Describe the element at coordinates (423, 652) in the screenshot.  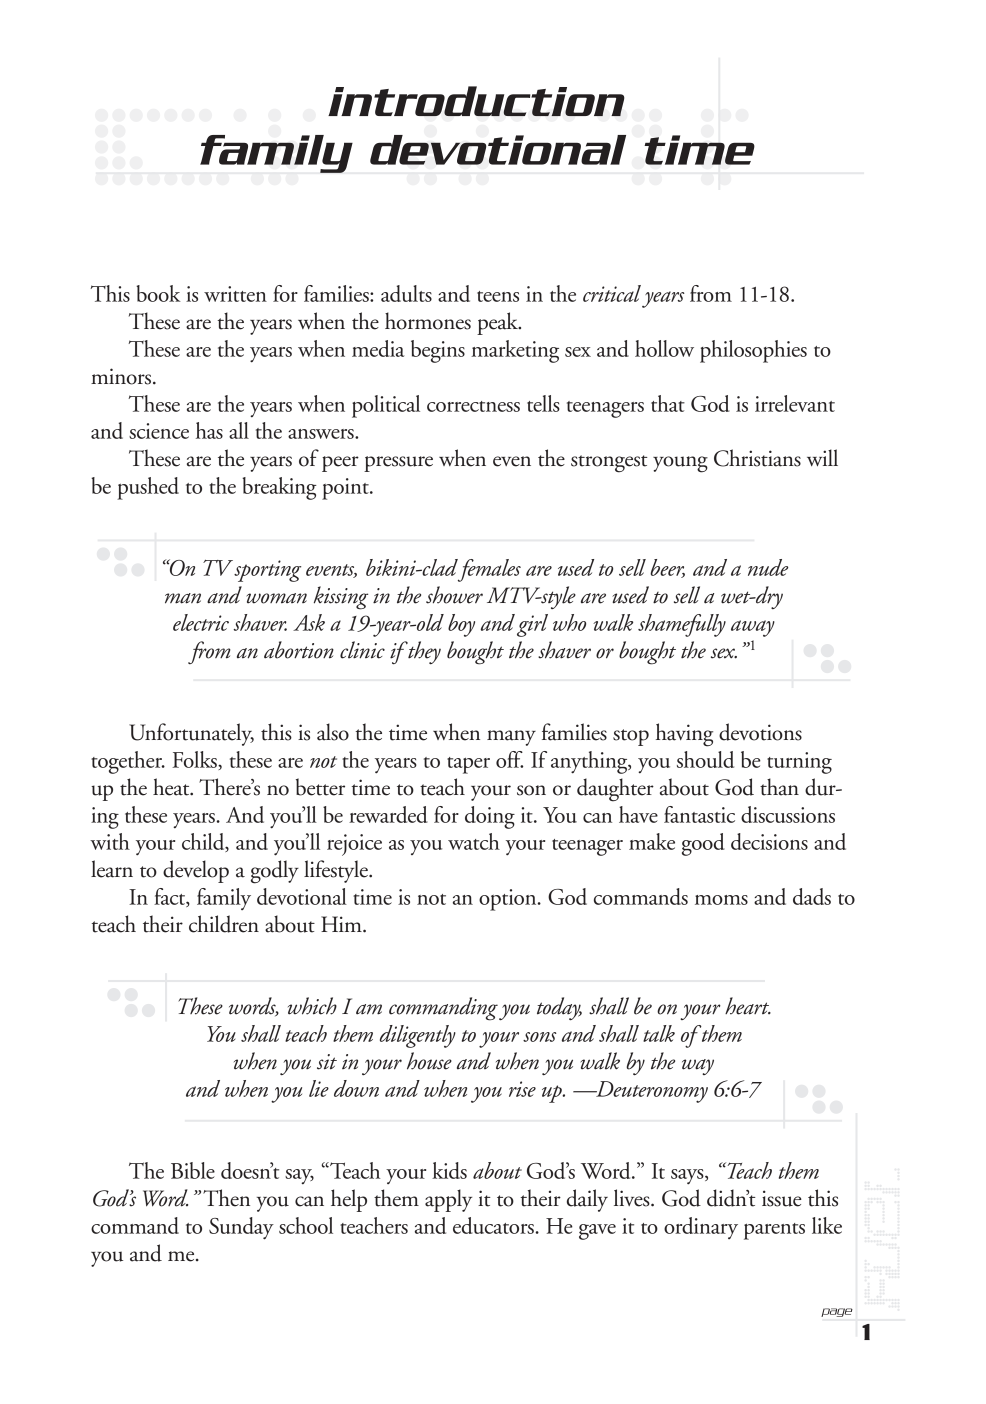
I see `they` at that location.
